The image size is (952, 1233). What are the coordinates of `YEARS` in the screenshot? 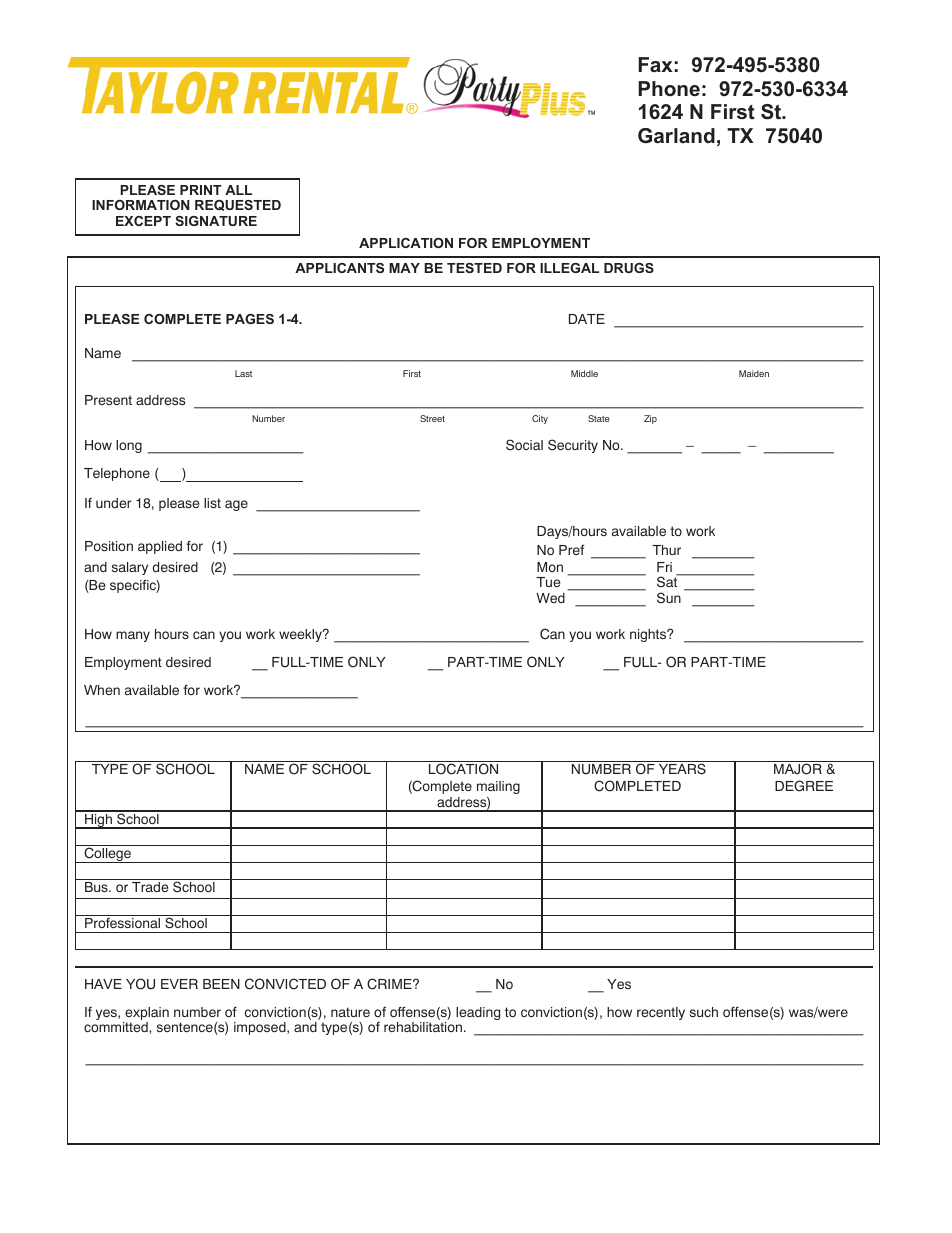 It's located at (682, 769).
